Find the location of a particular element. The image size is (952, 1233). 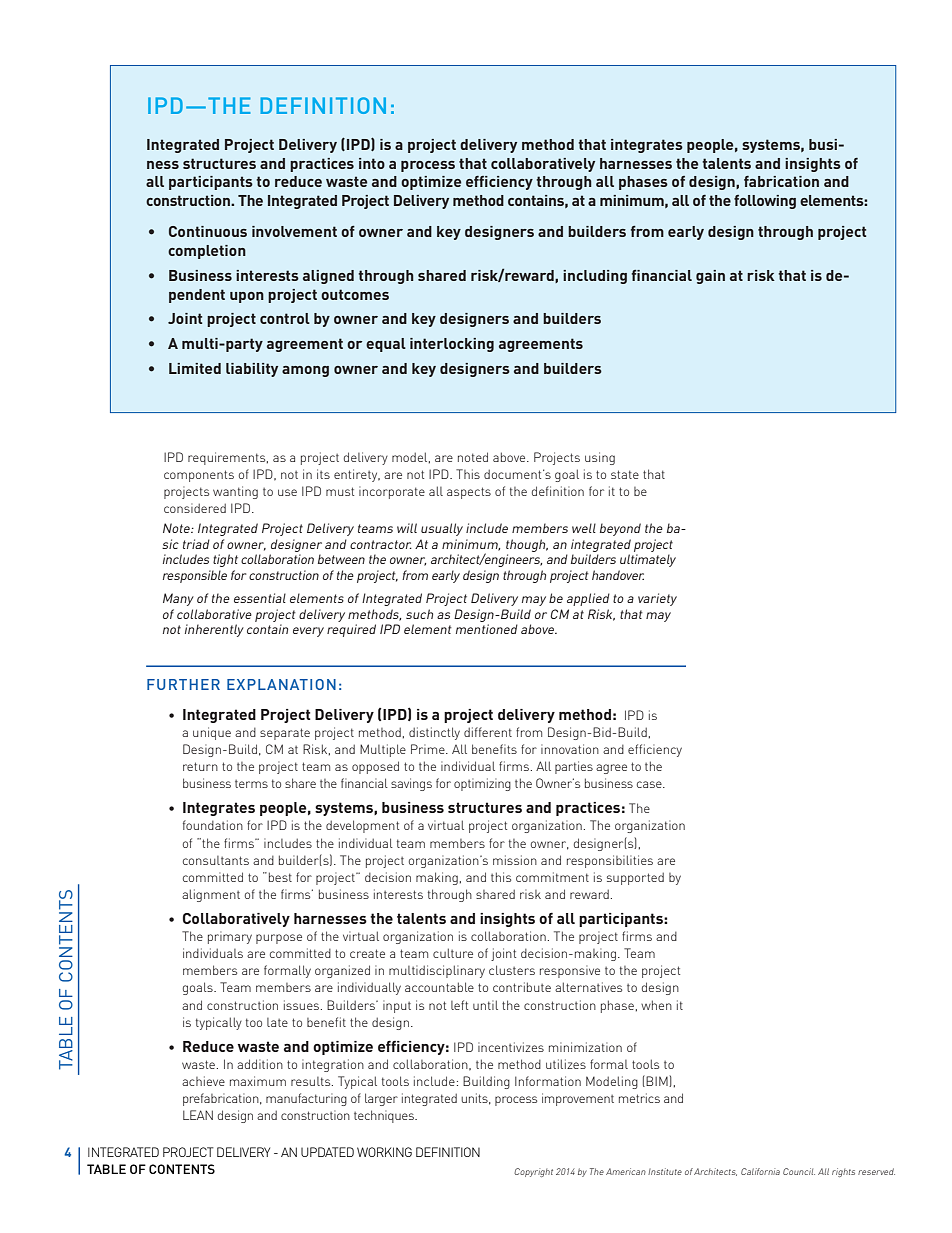

case is located at coordinates (650, 784).
